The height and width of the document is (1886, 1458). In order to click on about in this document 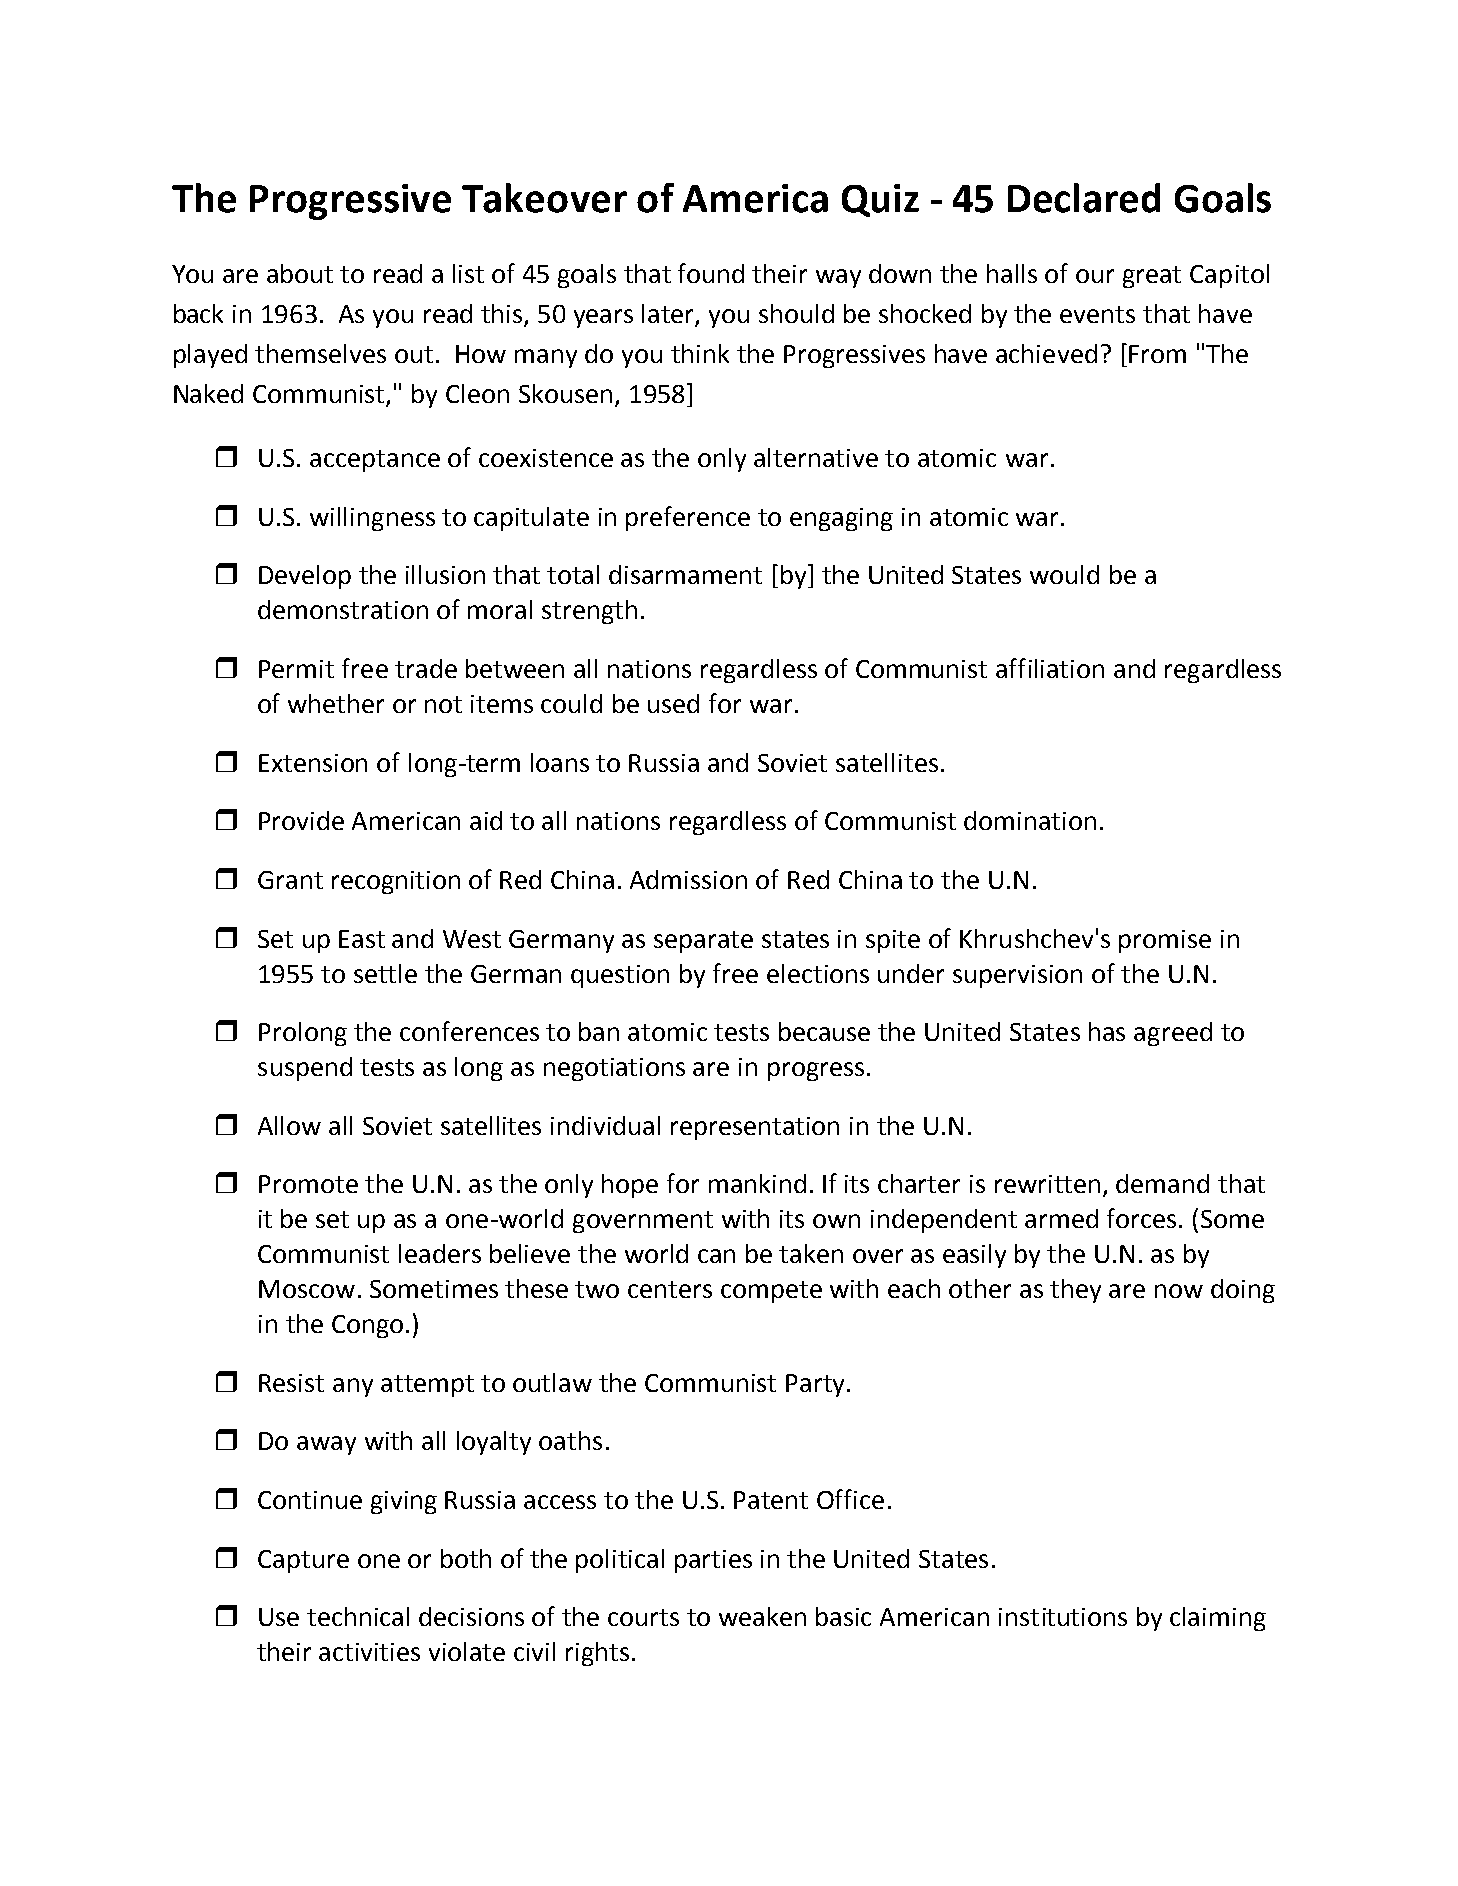, I will do `click(300, 273)`.
